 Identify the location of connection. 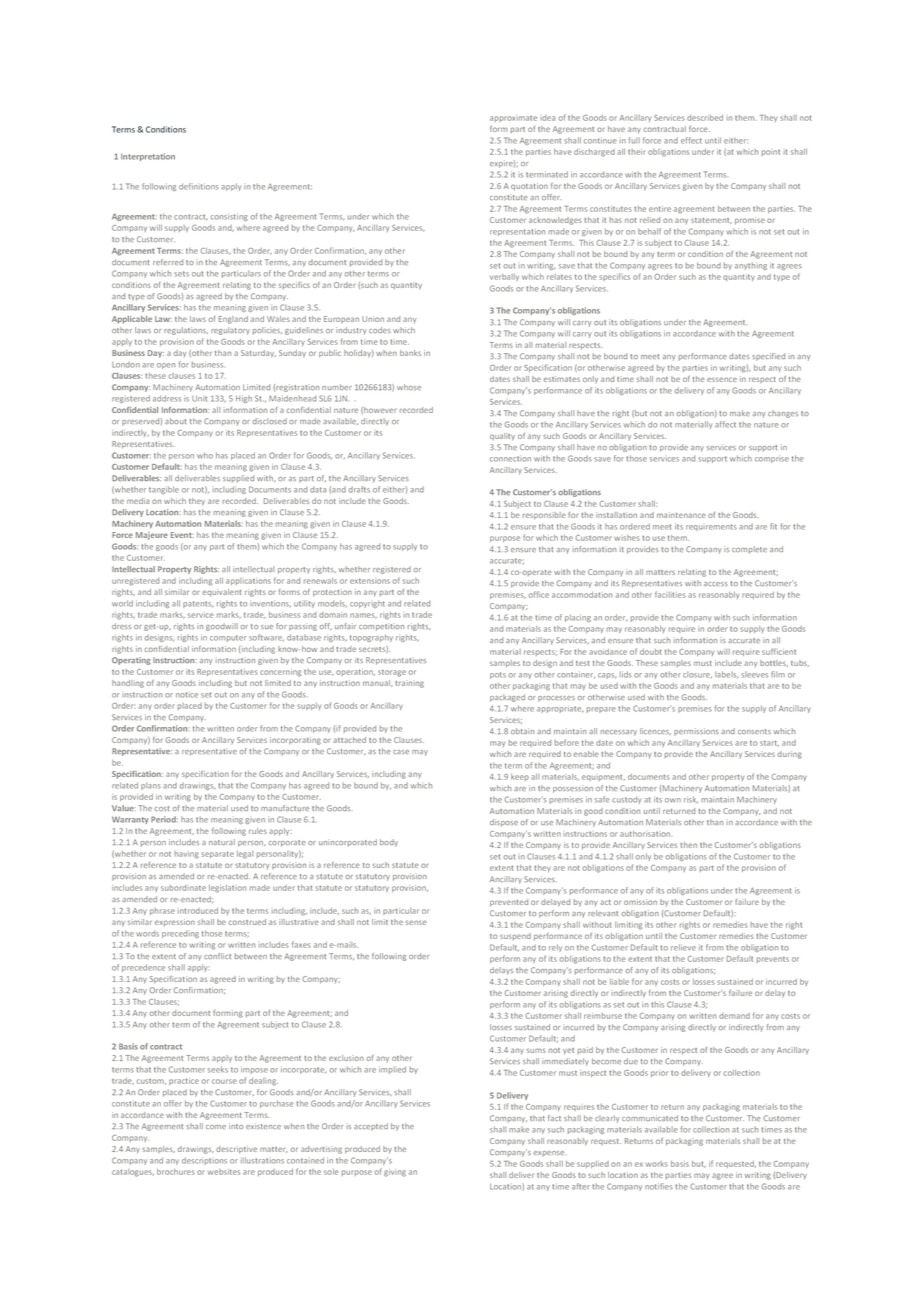
(510, 459).
